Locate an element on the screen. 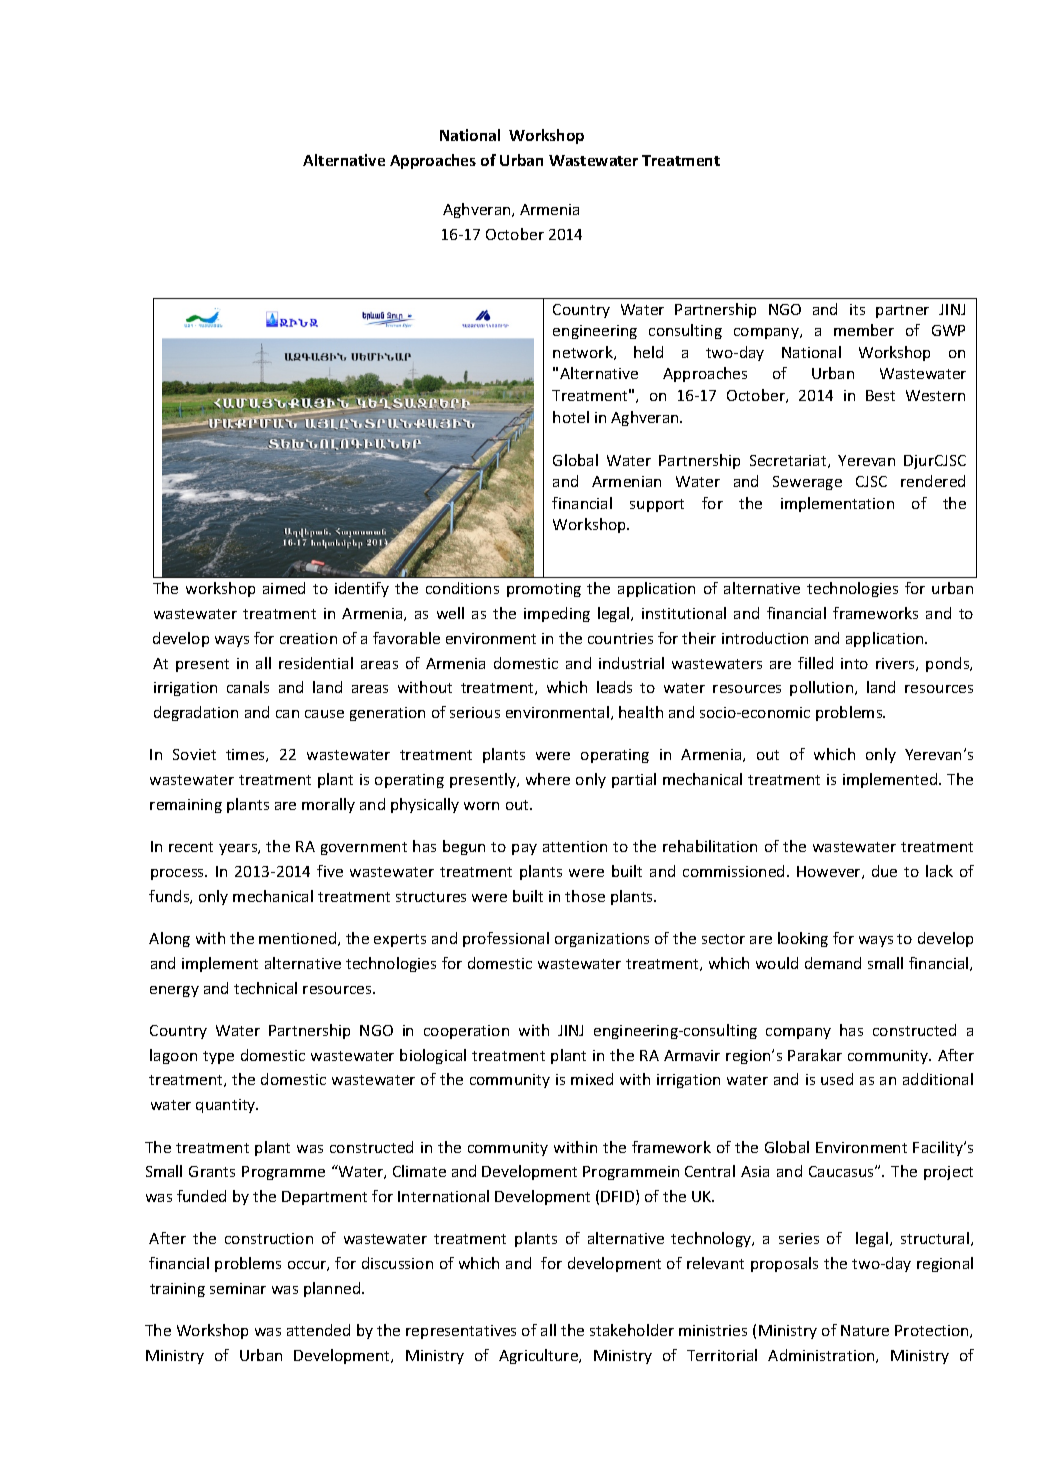 The height and width of the screenshot is (1484, 1049). recent is located at coordinates (191, 847).
